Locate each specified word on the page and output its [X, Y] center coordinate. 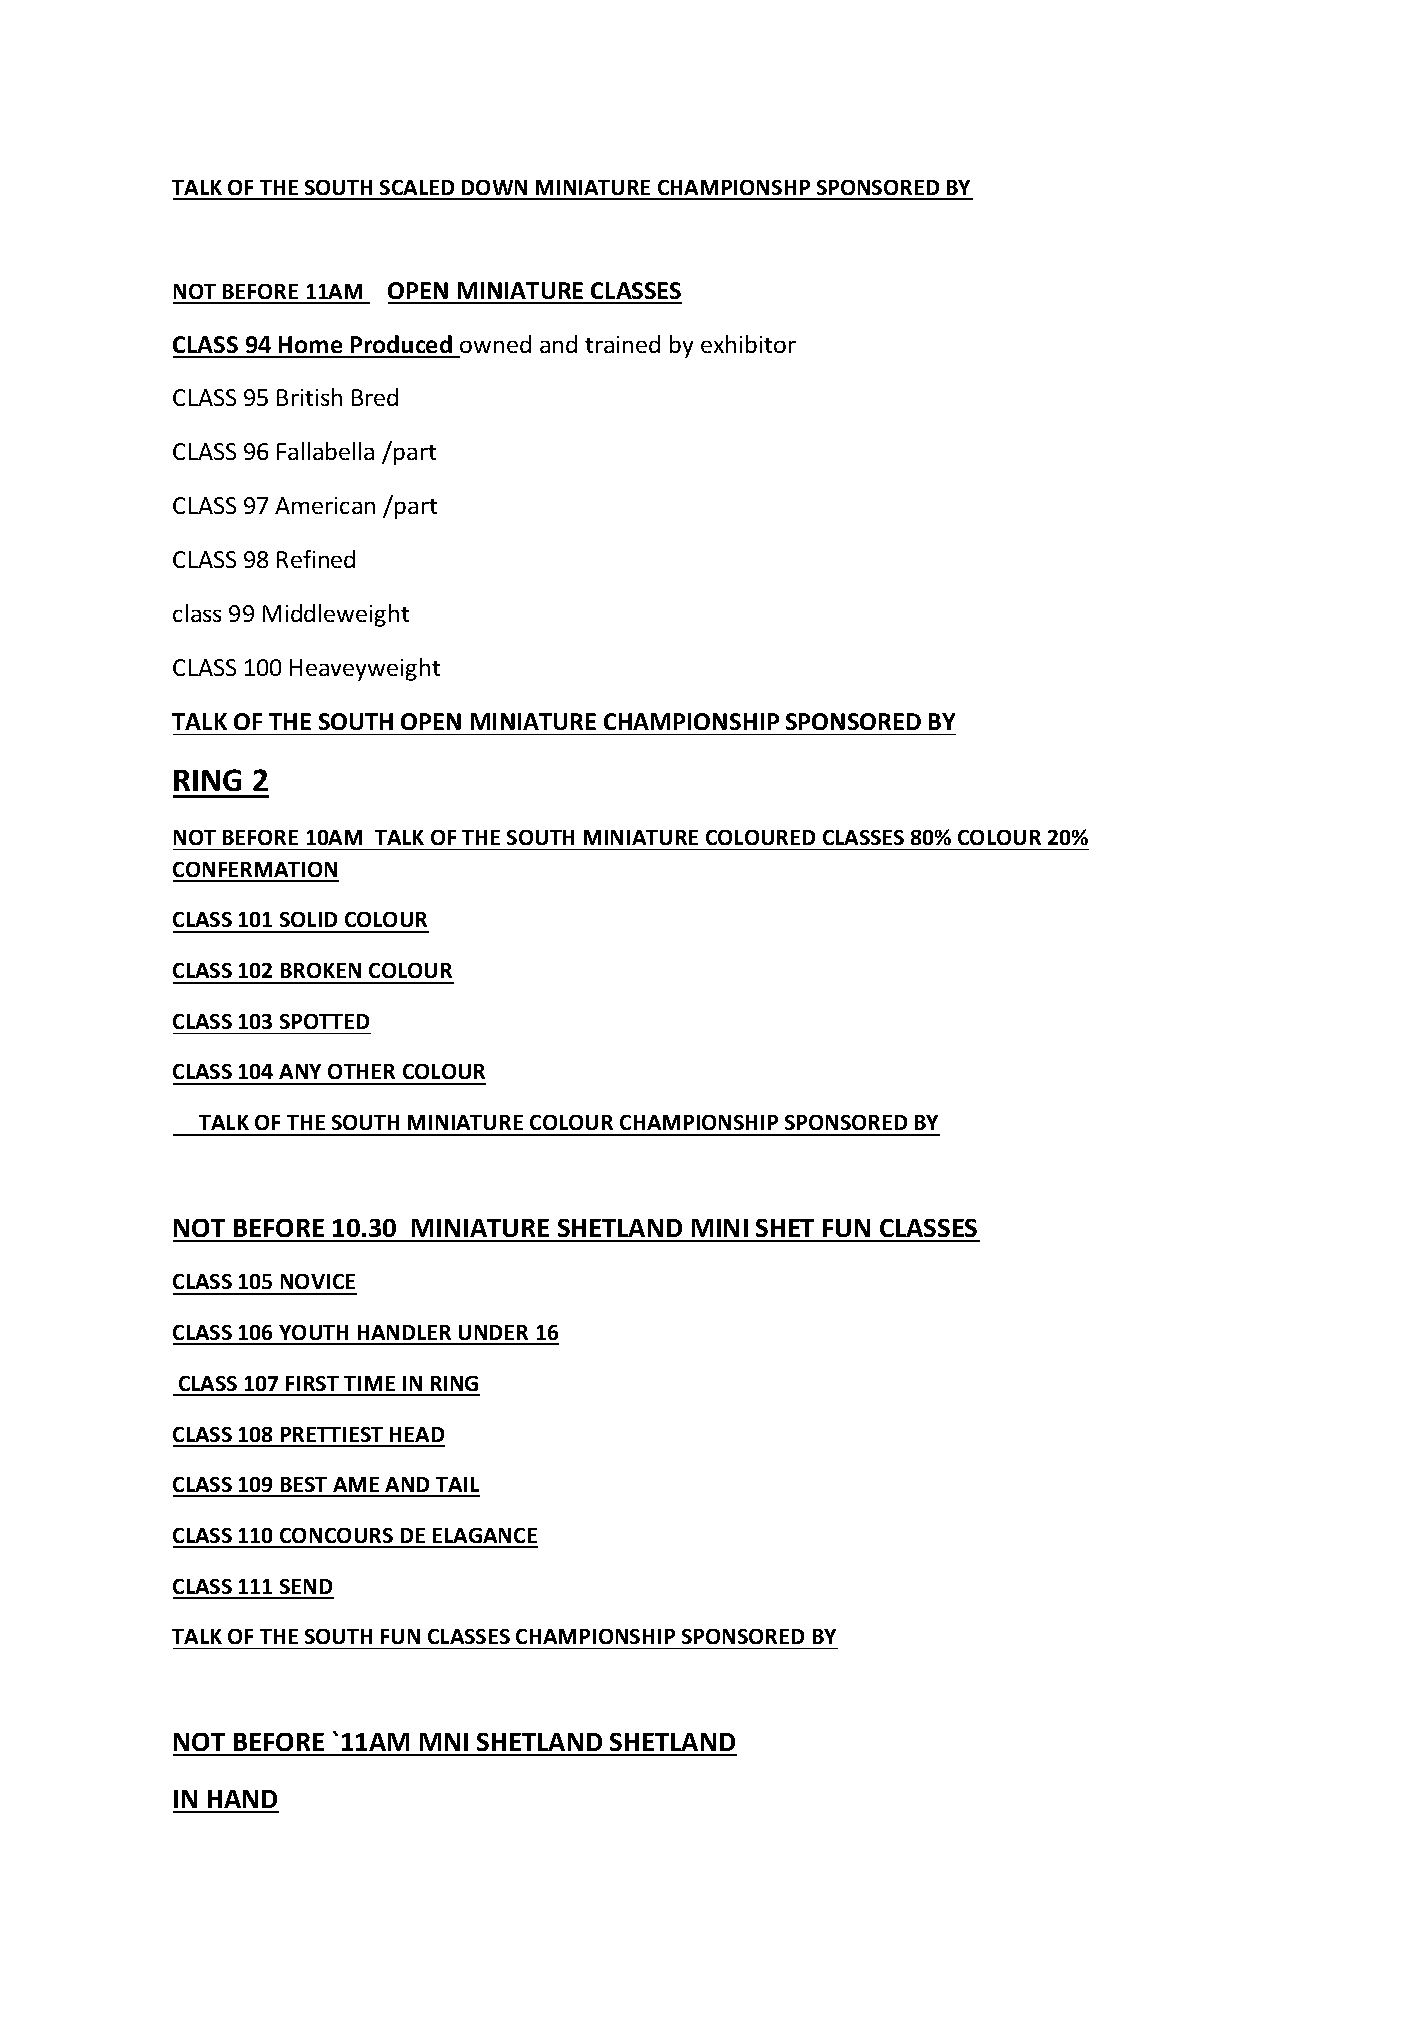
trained [622, 344]
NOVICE [318, 1281]
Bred [375, 397]
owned [495, 344]
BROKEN [321, 970]
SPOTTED [324, 1021]
